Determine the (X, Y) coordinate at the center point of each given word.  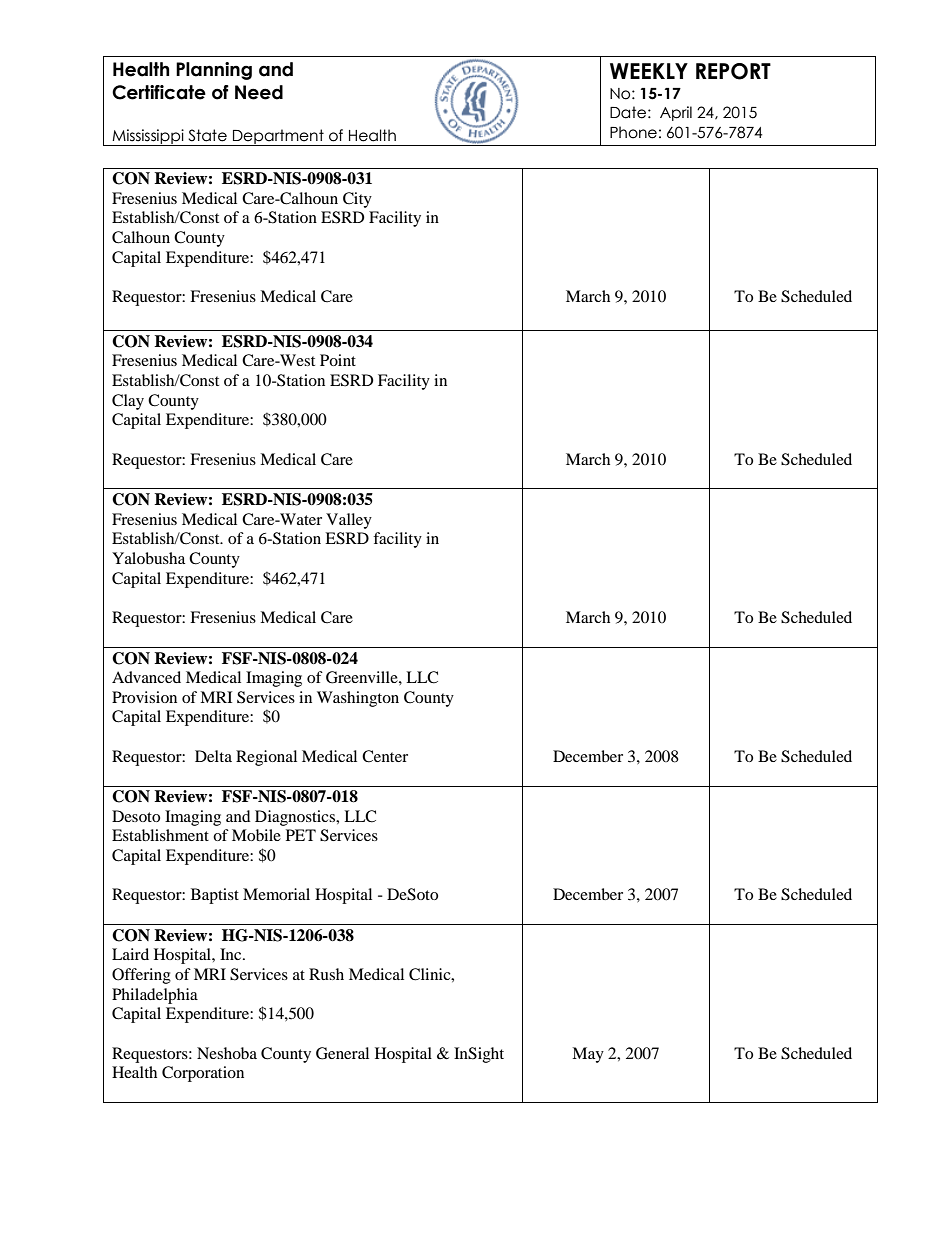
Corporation (203, 1074)
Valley (349, 521)
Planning (214, 71)
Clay (128, 402)
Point (338, 360)
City (357, 200)
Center (385, 756)
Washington (358, 699)
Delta (213, 756)
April (676, 113)
